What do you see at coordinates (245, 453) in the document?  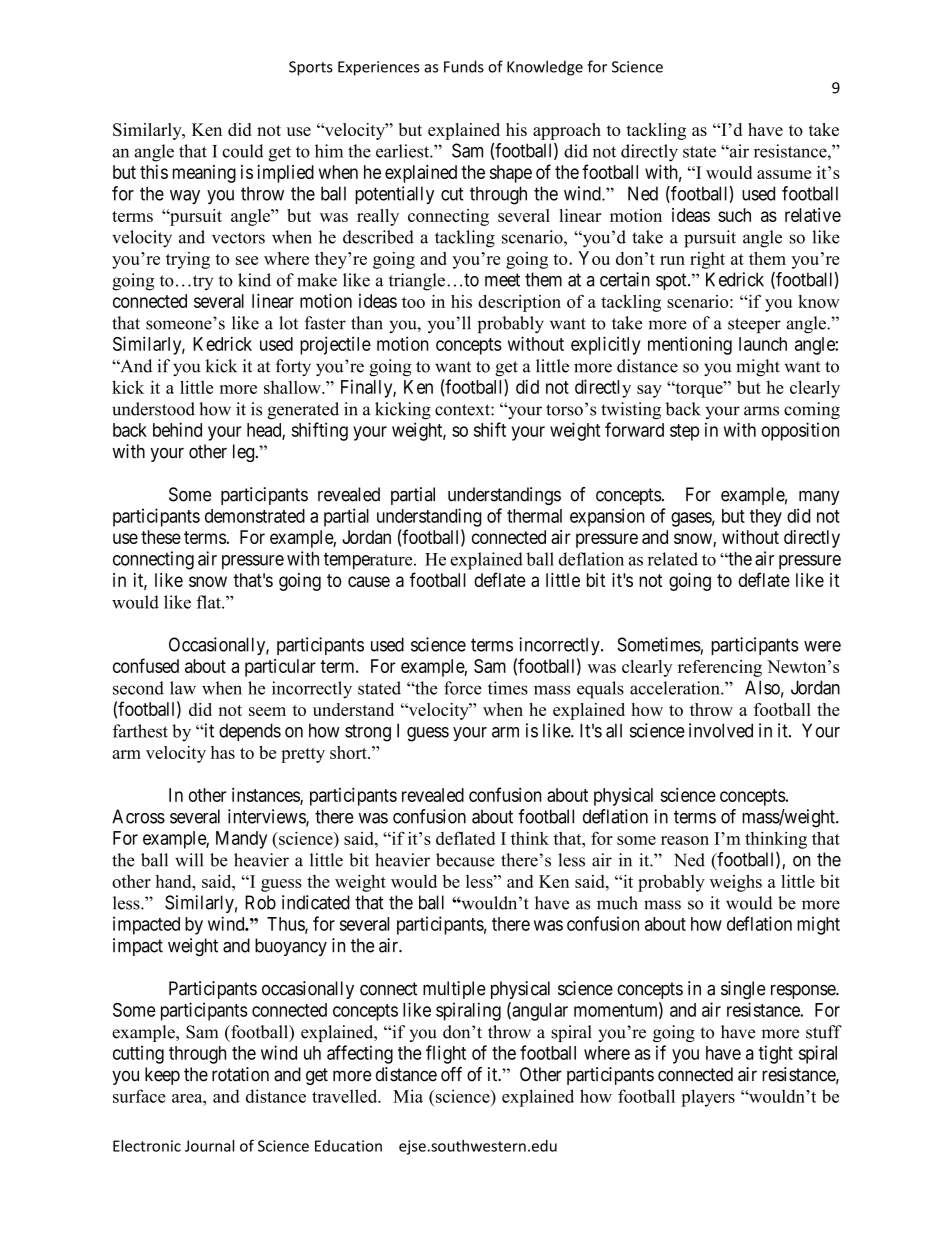 I see `leg` at bounding box center [245, 453].
